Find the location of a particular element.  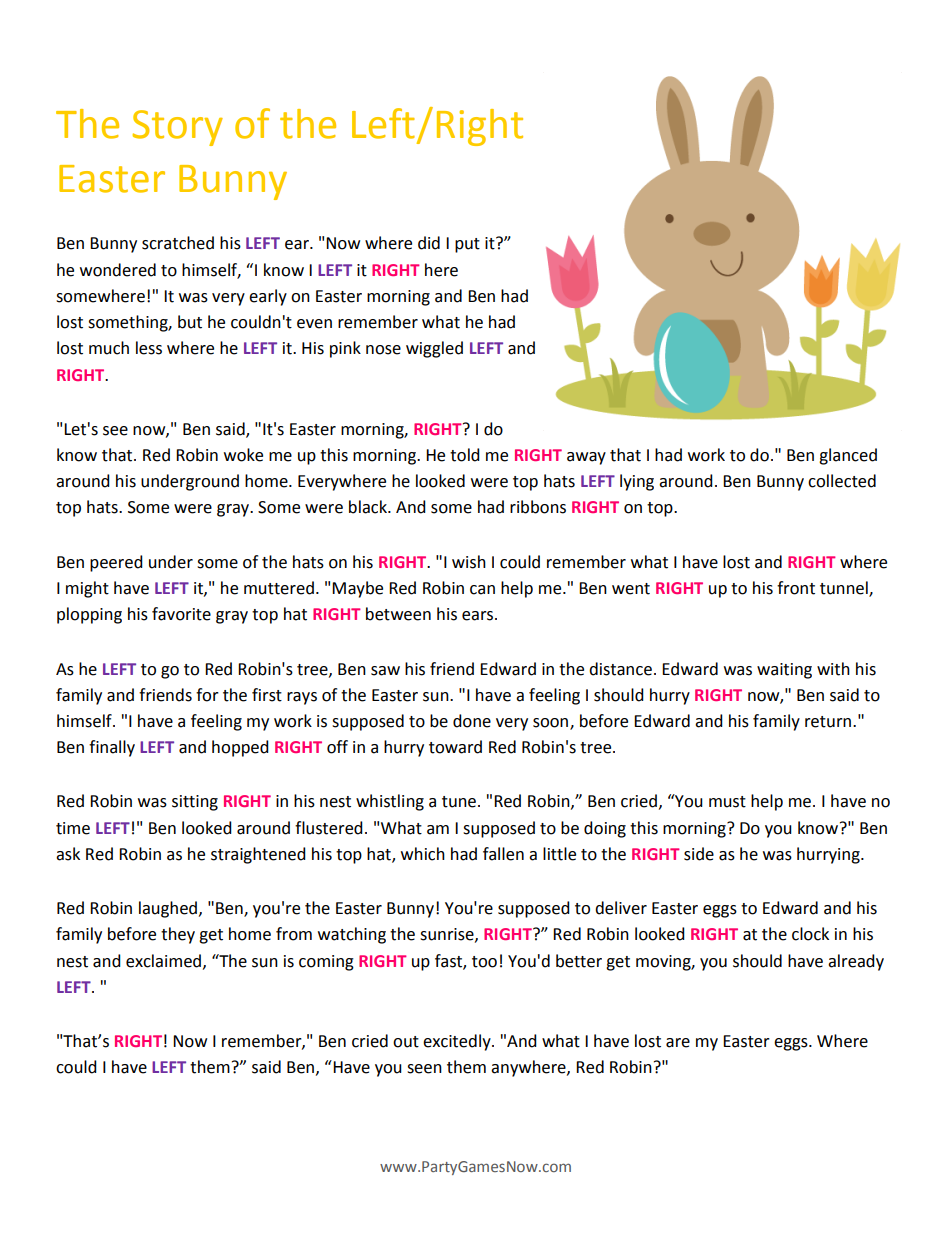

toward is located at coordinates (455, 747).
